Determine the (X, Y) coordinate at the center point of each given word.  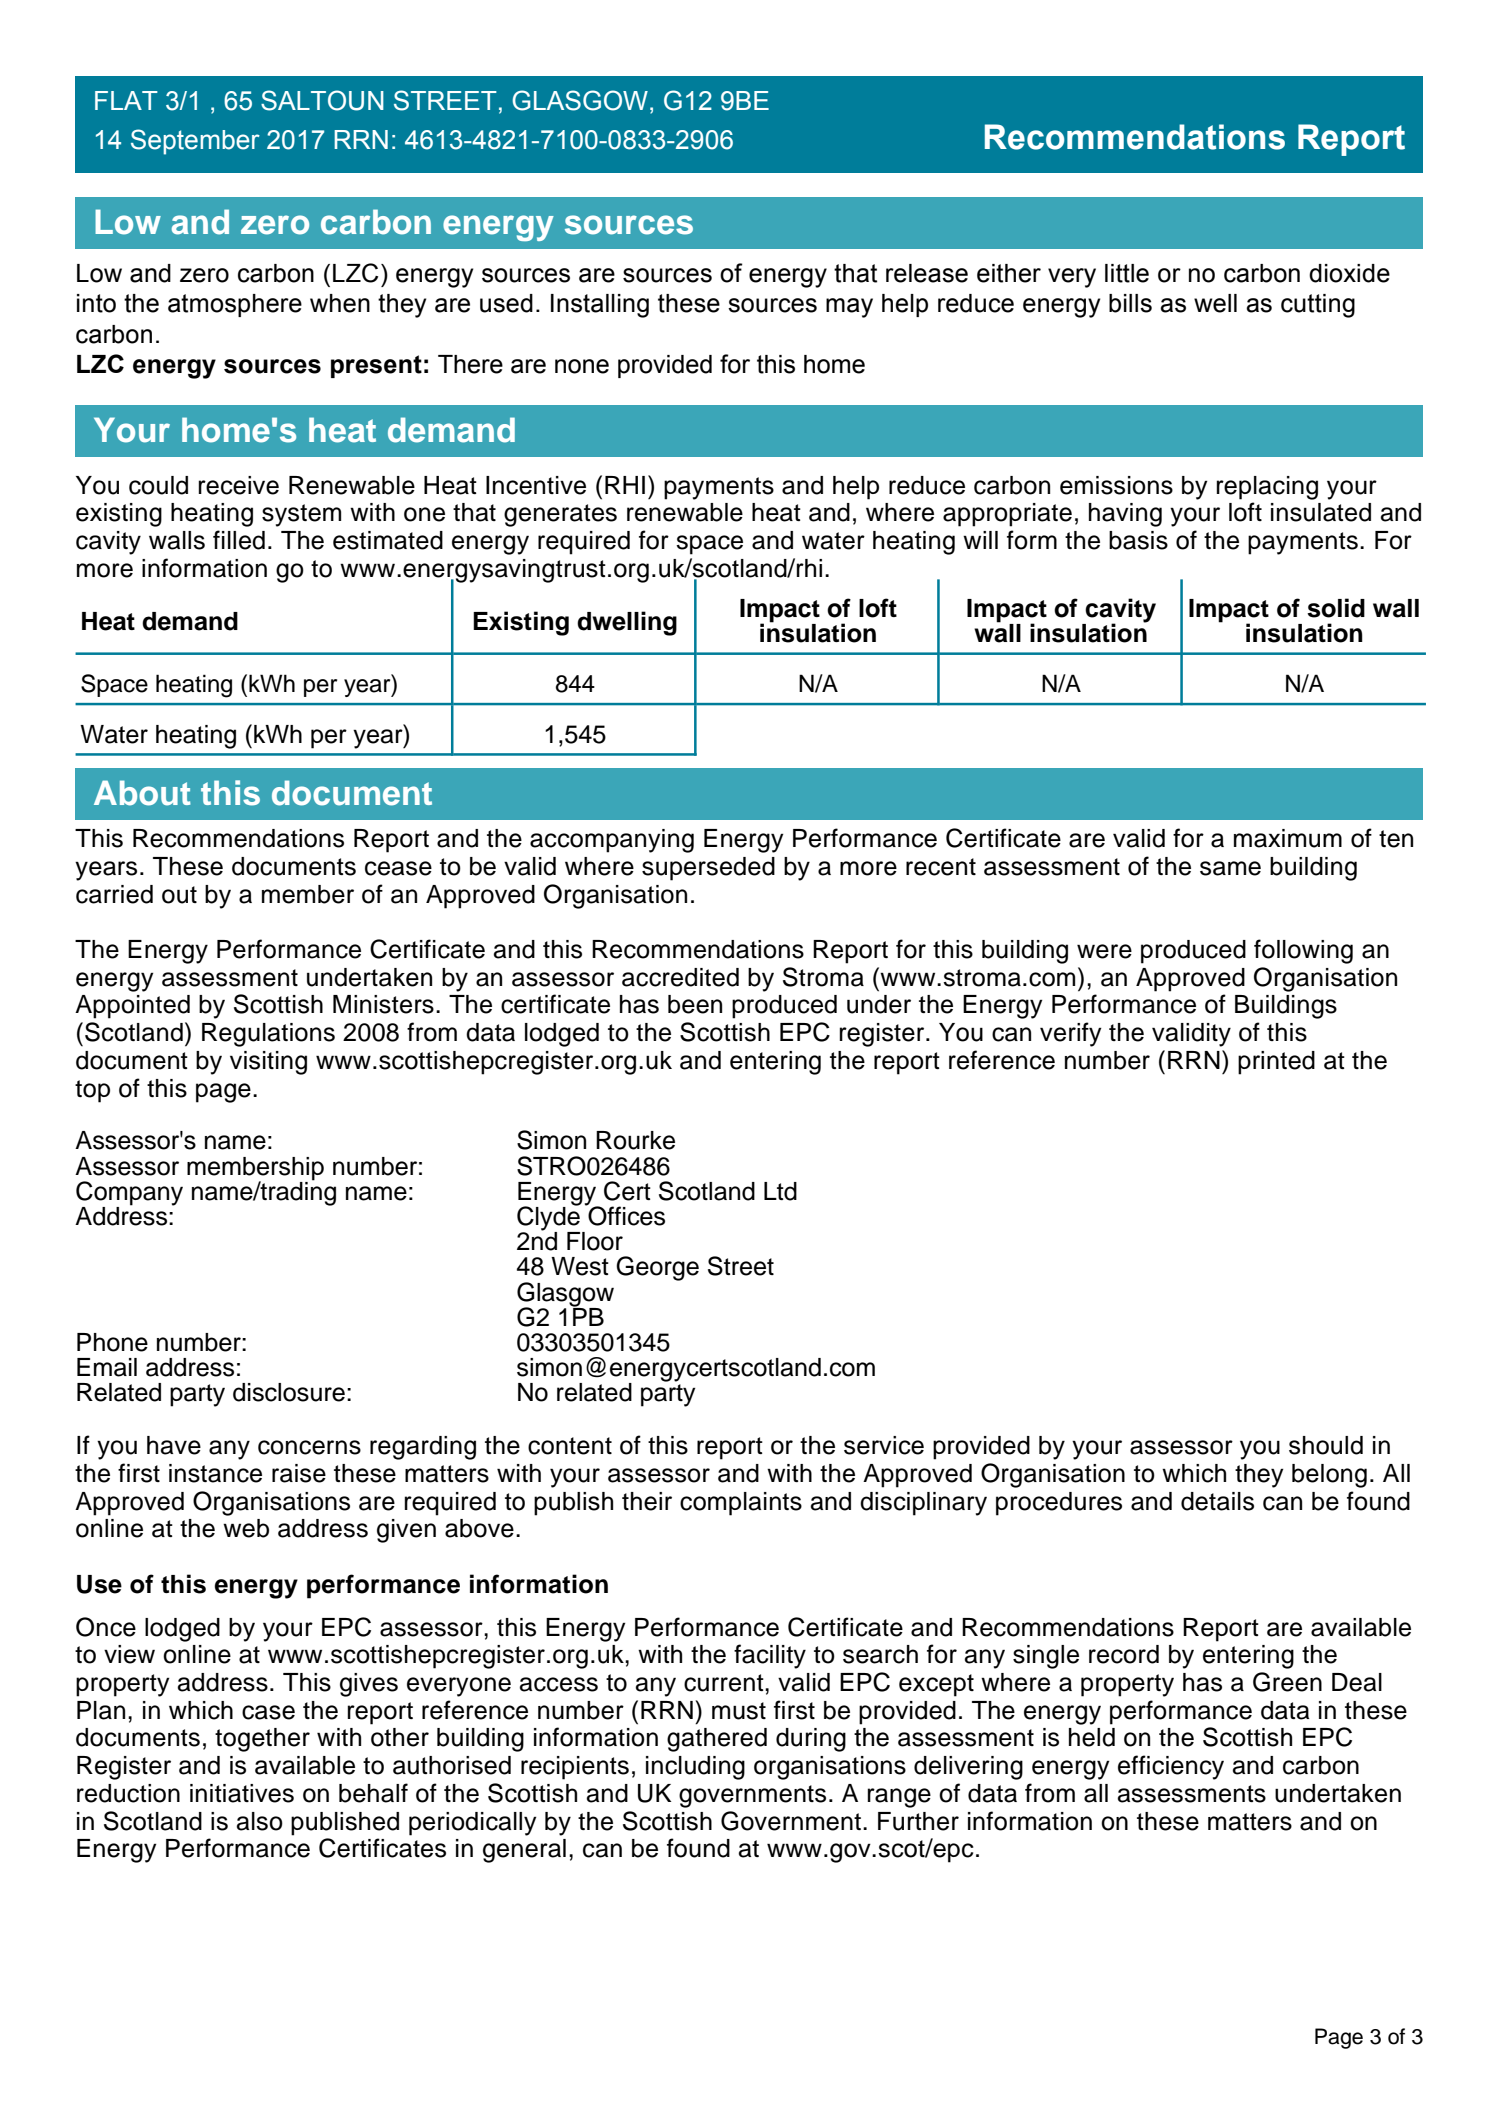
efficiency (1171, 1767)
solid (1336, 608)
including (695, 1768)
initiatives (242, 1793)
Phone (112, 1342)
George (657, 1268)
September (195, 142)
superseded (708, 869)
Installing (600, 306)
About (142, 793)
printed (1276, 1063)
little (1127, 273)
